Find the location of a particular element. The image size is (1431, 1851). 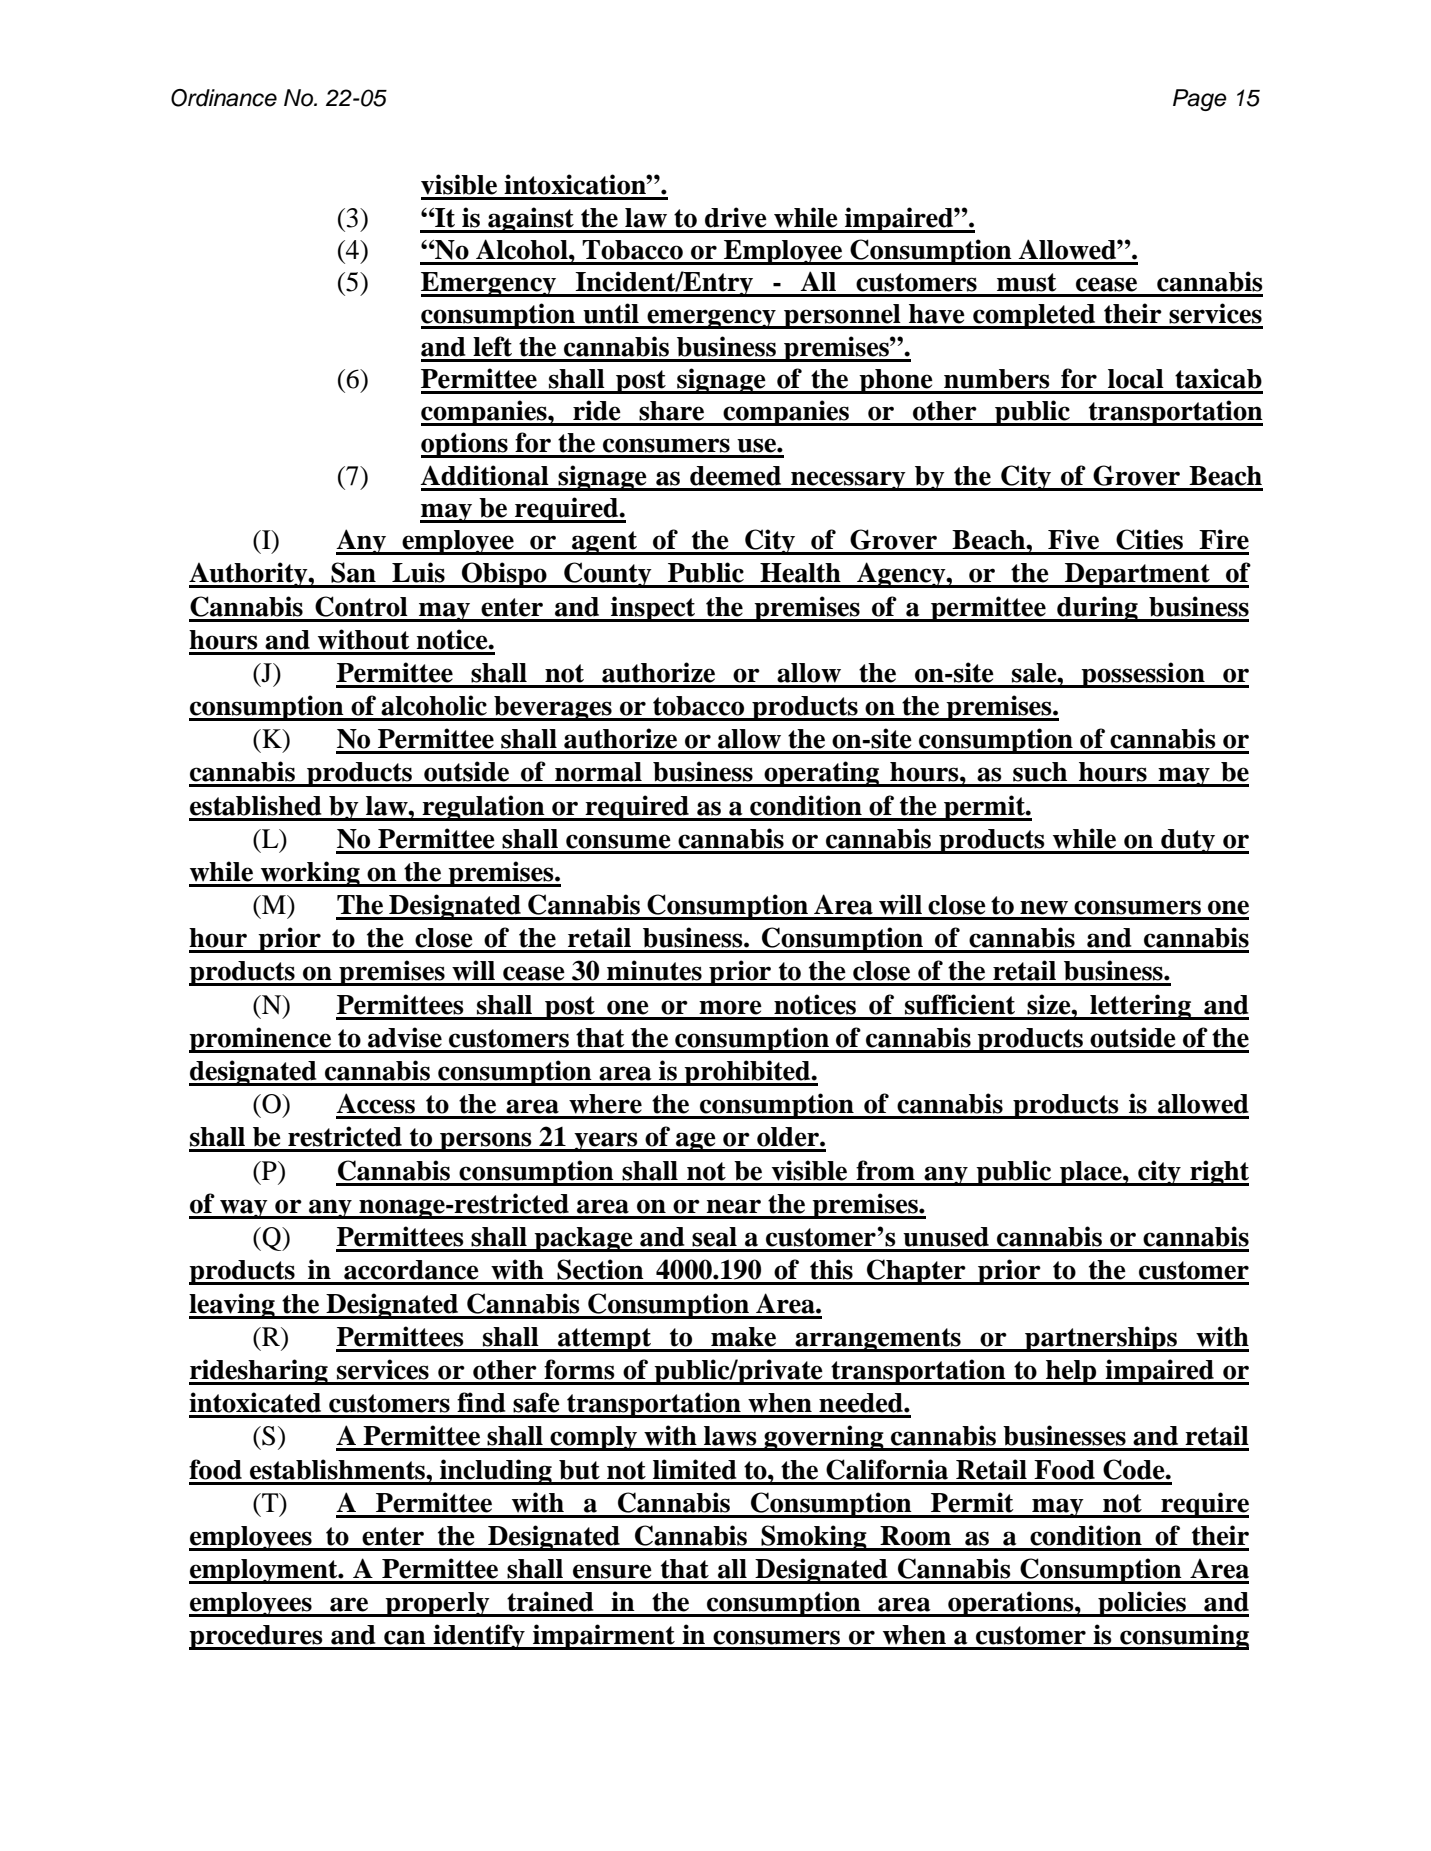

drive is located at coordinates (736, 217).
